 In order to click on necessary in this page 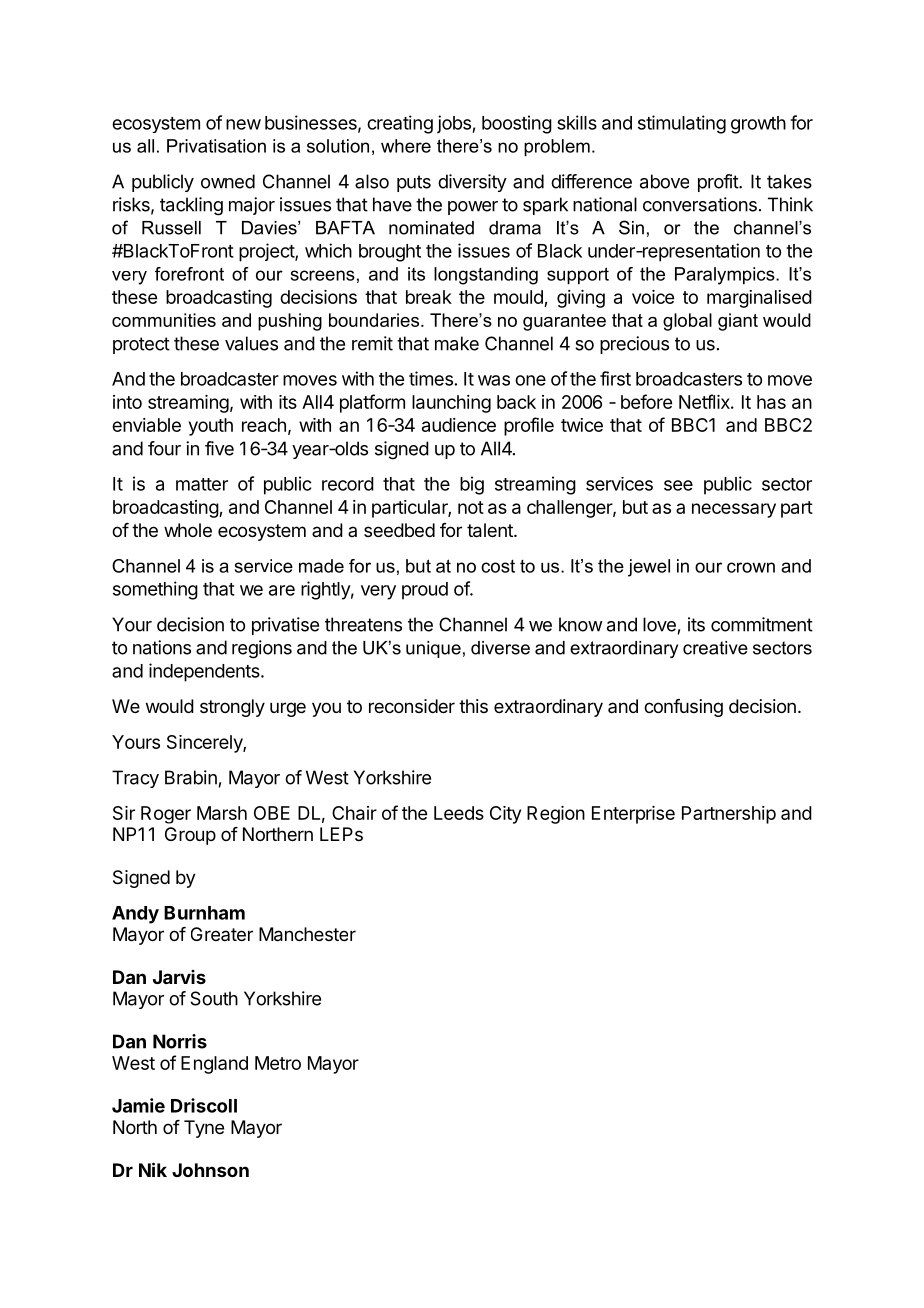, I will do `click(734, 510)`.
